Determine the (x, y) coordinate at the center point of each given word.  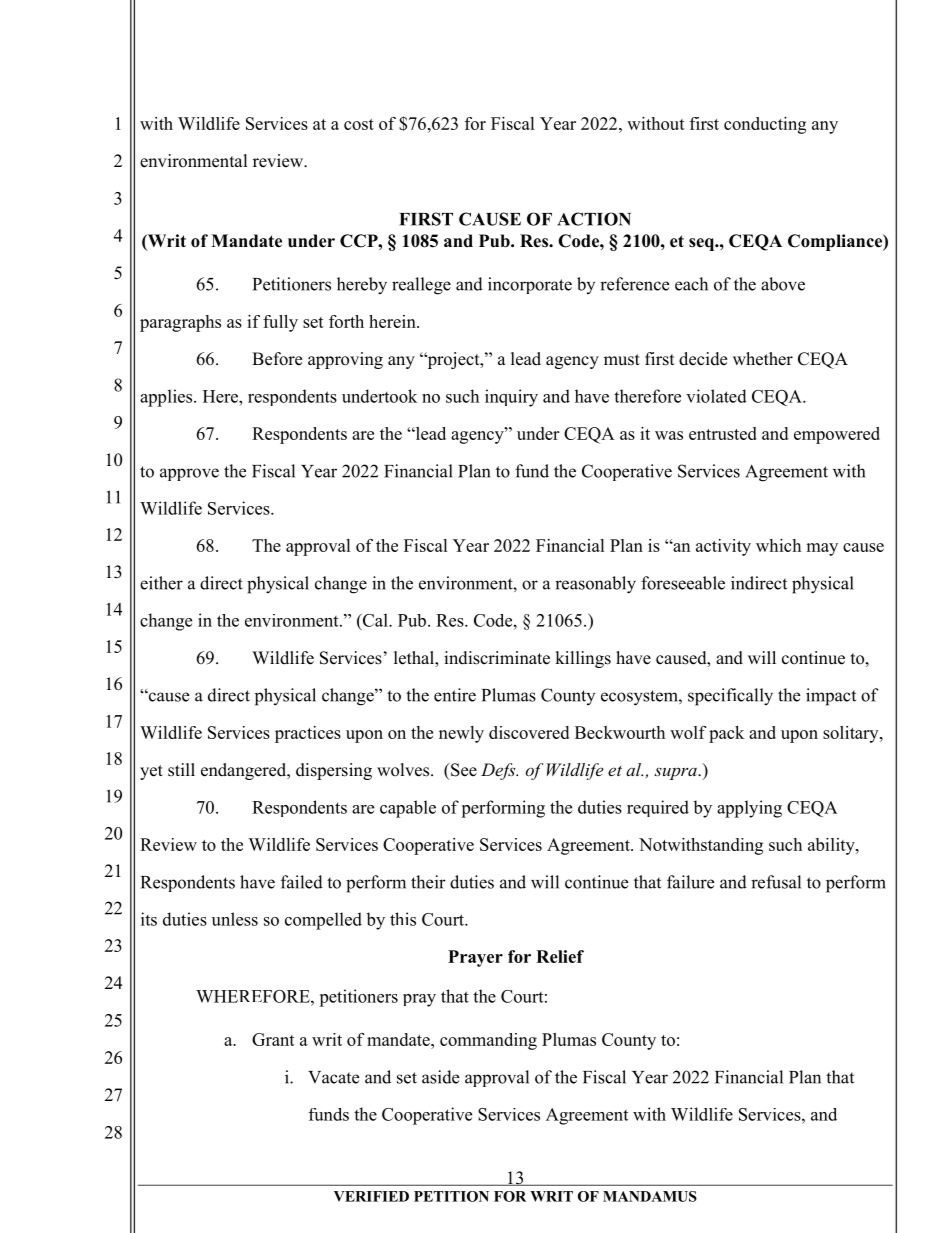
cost (359, 124)
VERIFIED (371, 1196)
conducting (765, 125)
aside (440, 1077)
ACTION (594, 219)
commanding (488, 1041)
